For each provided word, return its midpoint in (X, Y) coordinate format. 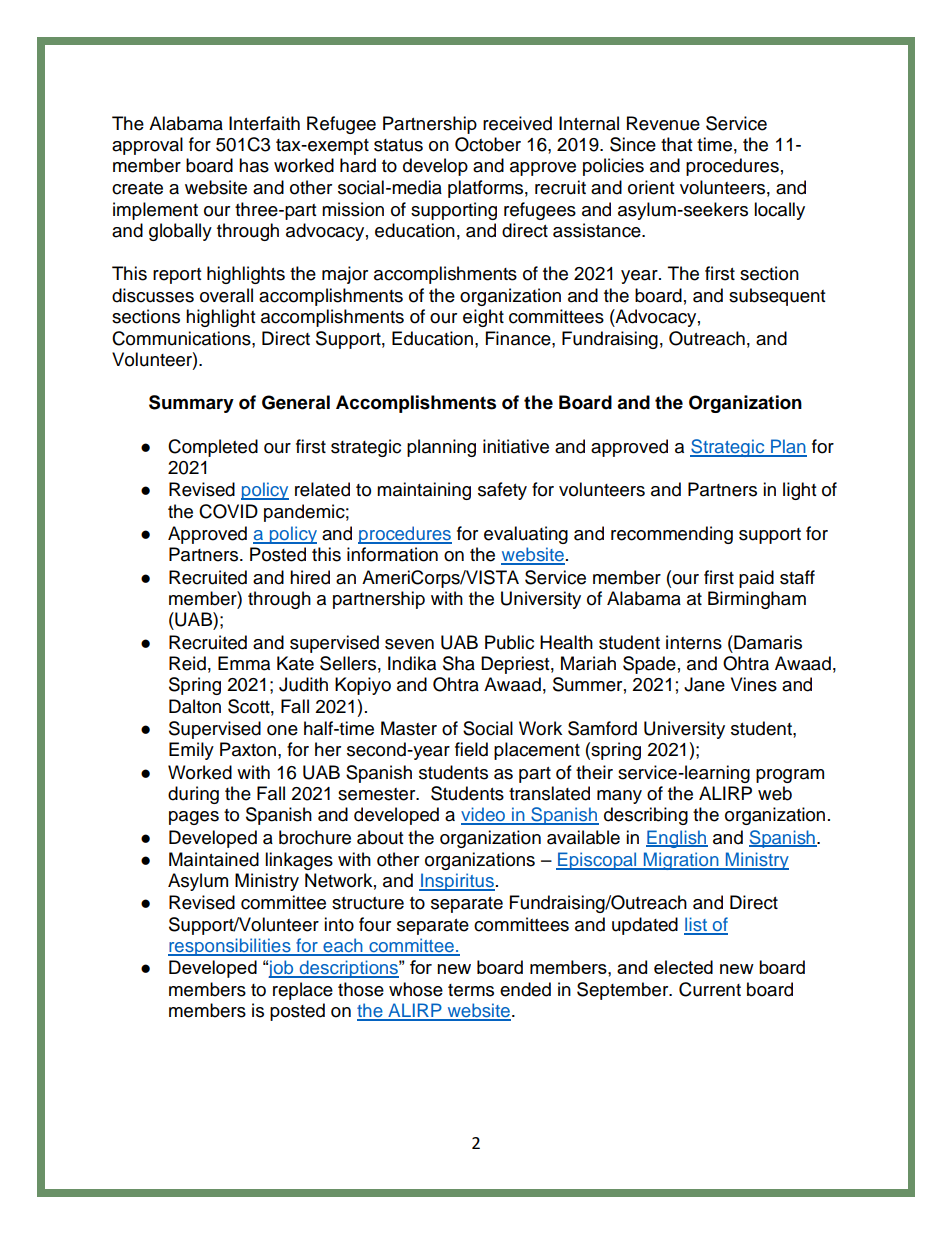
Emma (244, 663)
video (484, 815)
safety (502, 491)
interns (694, 642)
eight (483, 318)
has (254, 165)
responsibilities (230, 947)
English (677, 839)
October (488, 144)
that (676, 144)
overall (226, 295)
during (193, 795)
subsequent (777, 297)
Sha (459, 663)
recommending (672, 535)
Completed (213, 448)
